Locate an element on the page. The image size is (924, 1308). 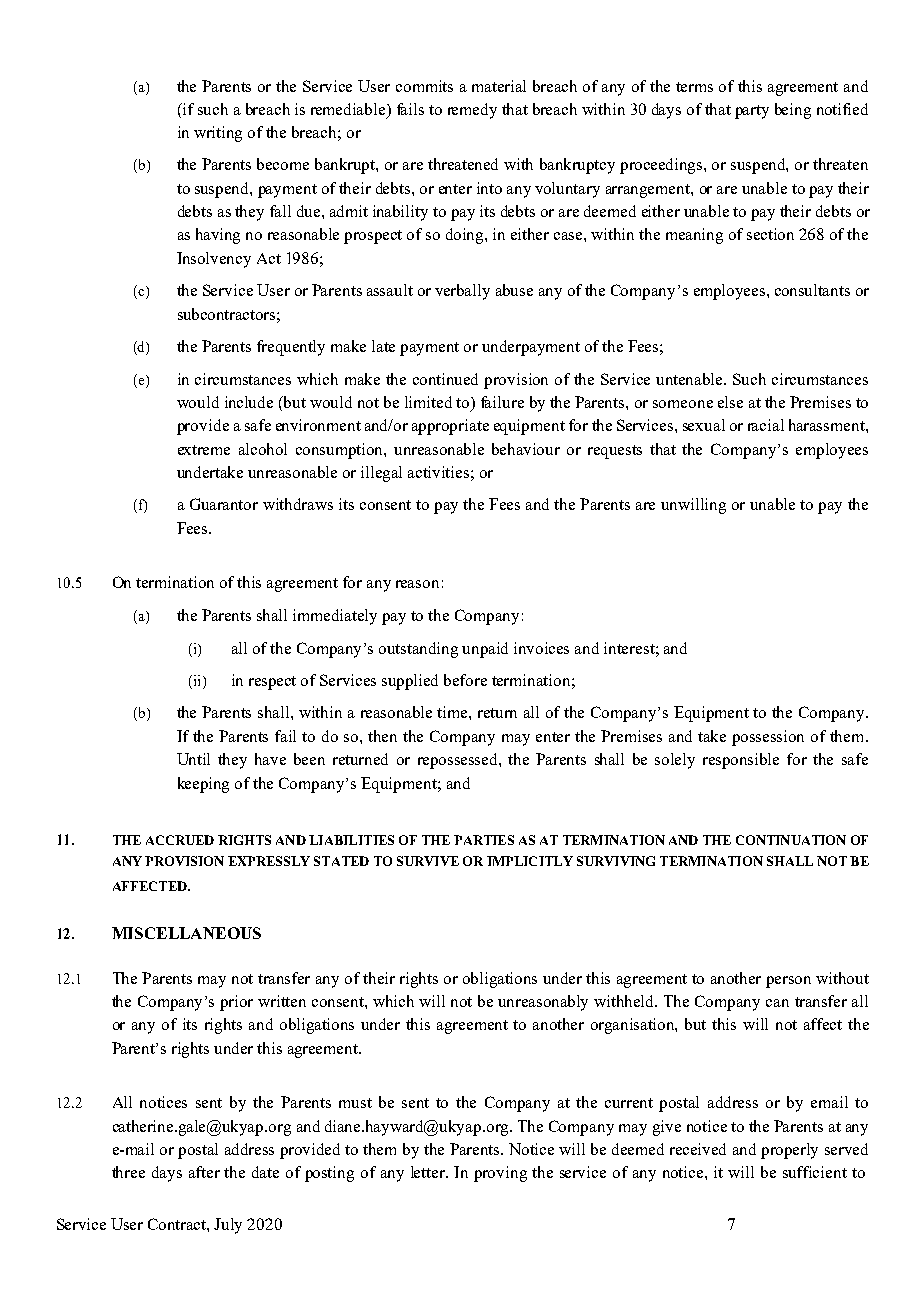
possession is located at coordinates (768, 738).
